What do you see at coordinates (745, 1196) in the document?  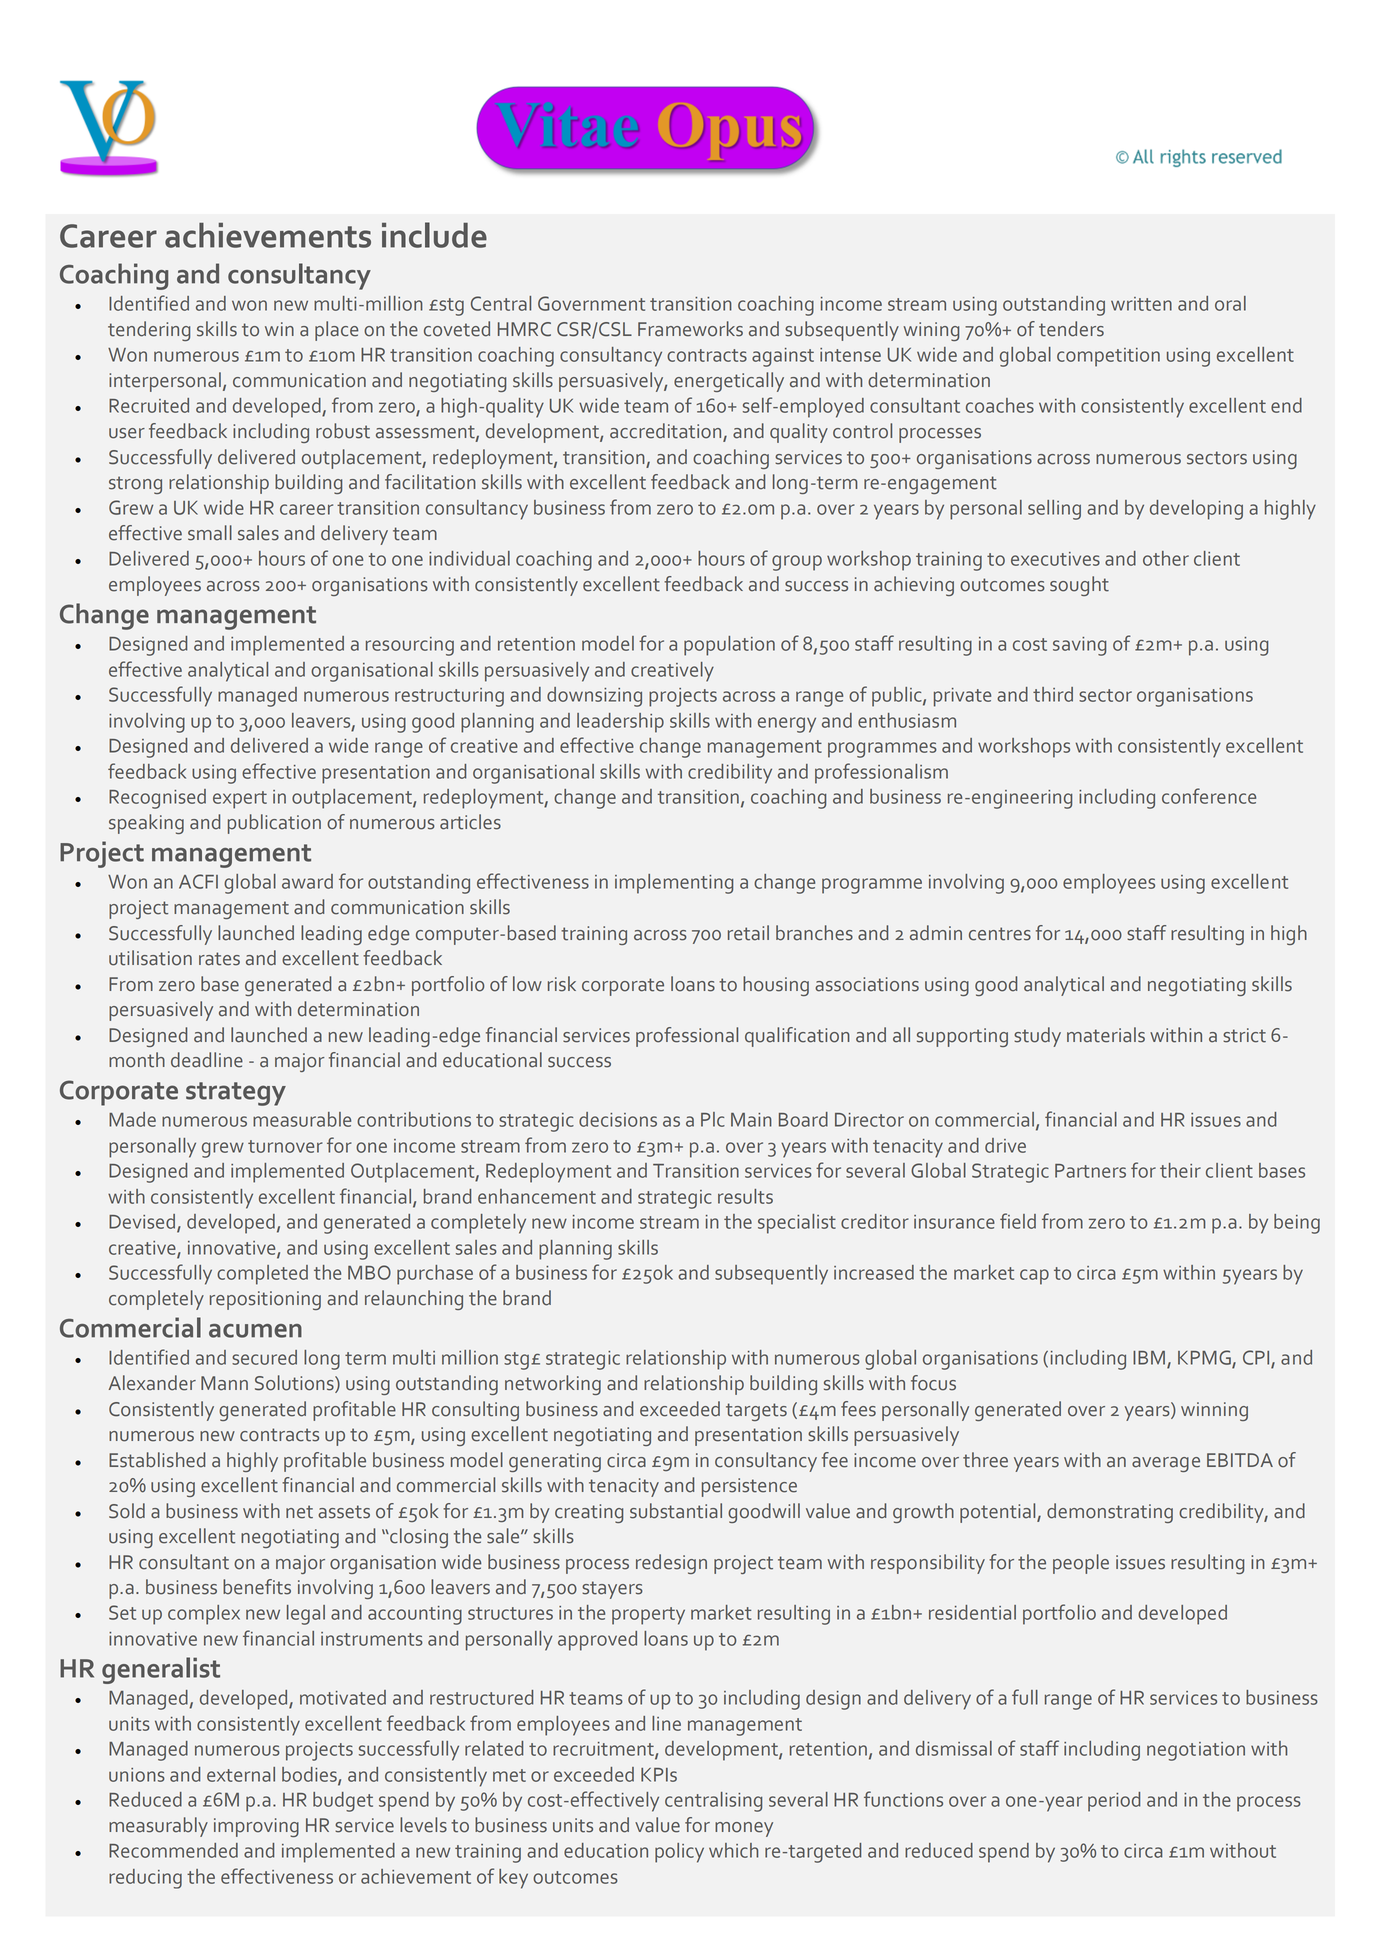 I see `results` at bounding box center [745, 1196].
